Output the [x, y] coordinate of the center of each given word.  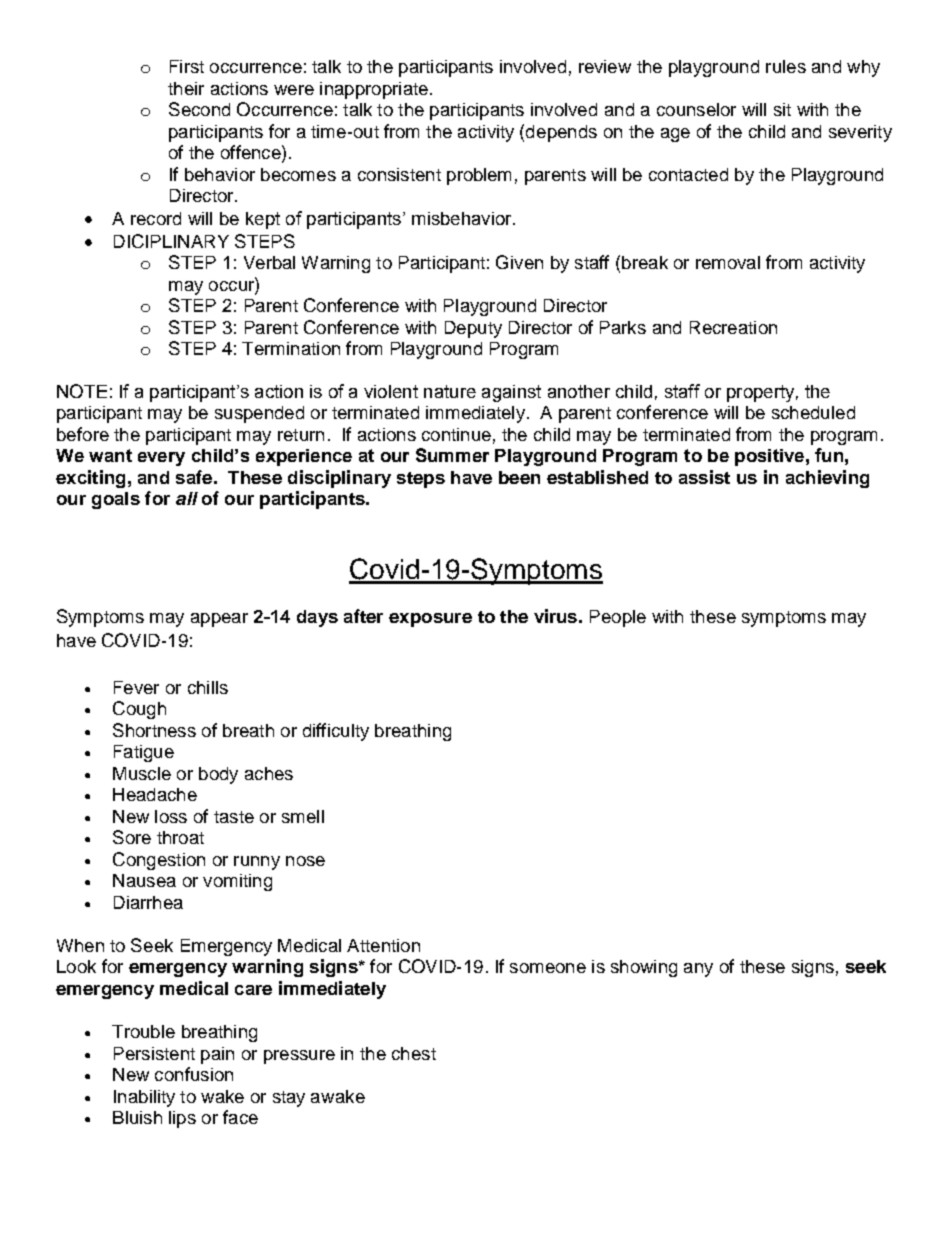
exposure [430, 620]
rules [786, 66]
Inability [144, 1098]
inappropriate [374, 90]
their [186, 88]
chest [414, 1053]
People [618, 618]
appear [219, 620]
